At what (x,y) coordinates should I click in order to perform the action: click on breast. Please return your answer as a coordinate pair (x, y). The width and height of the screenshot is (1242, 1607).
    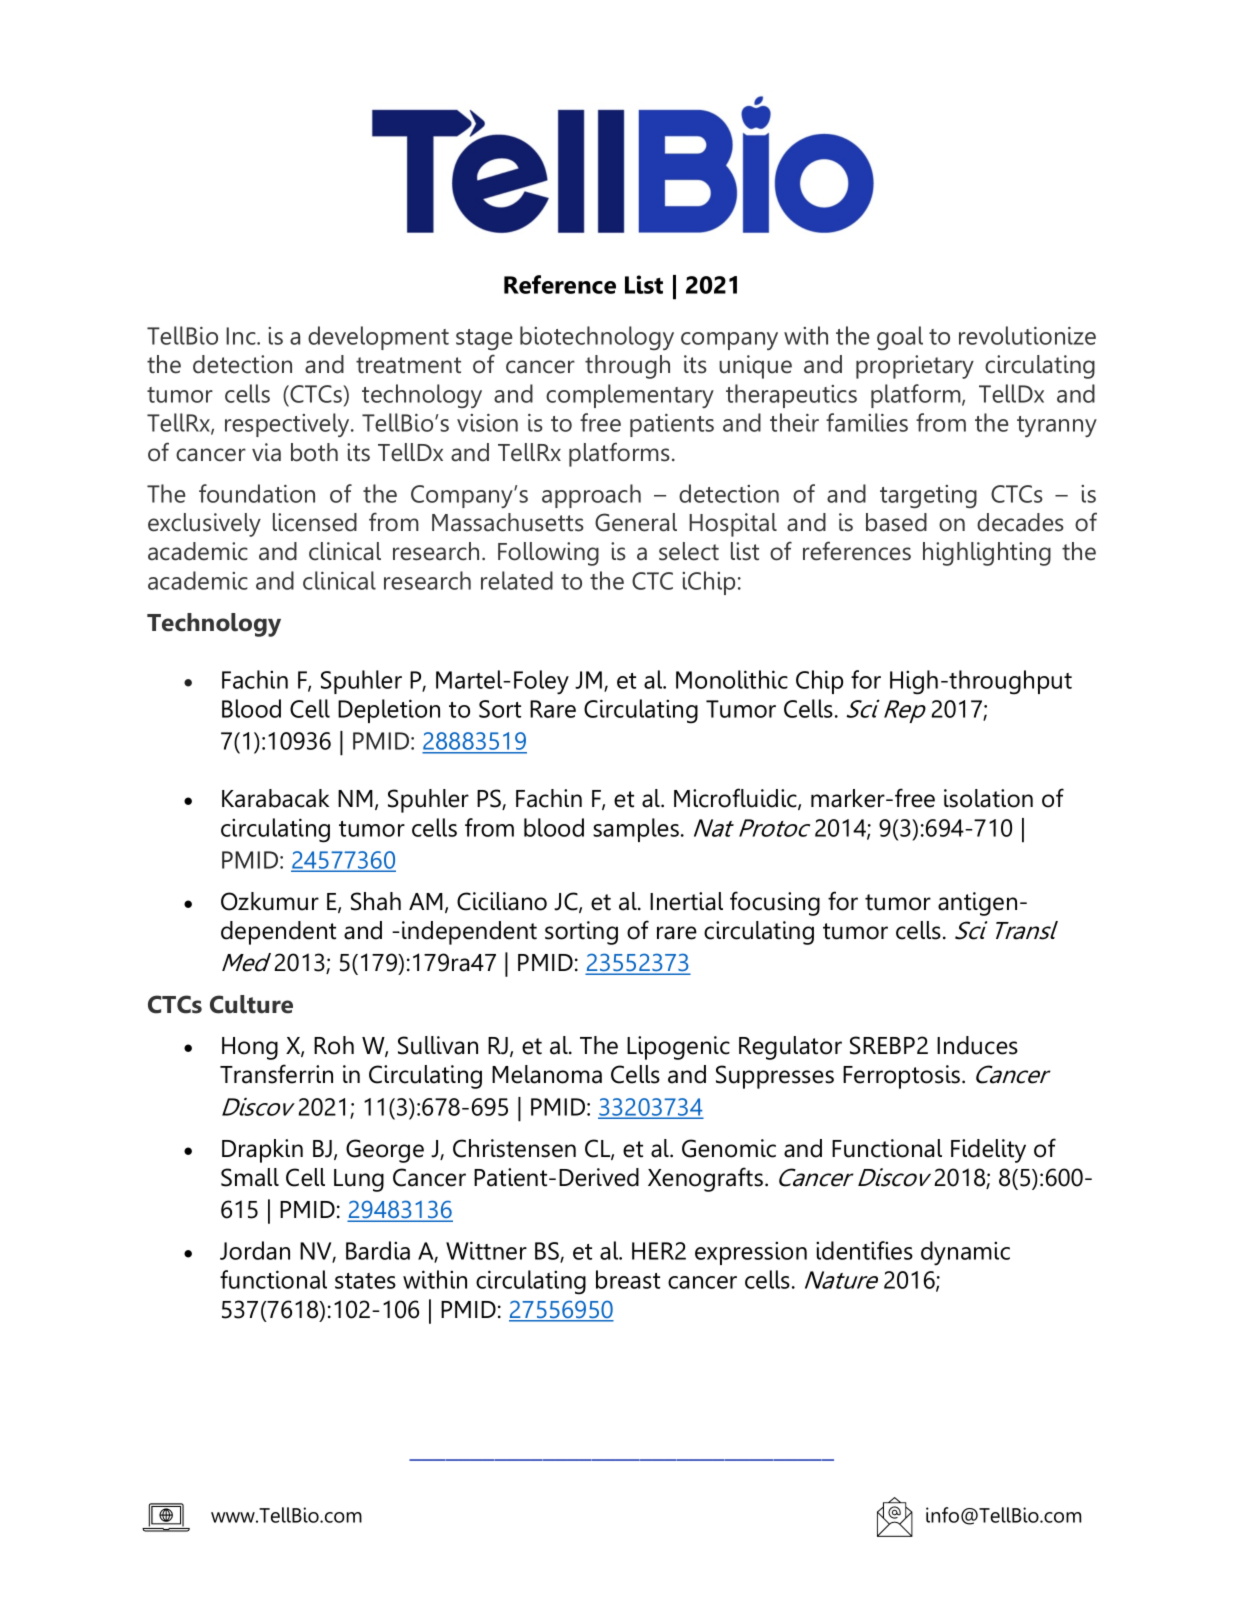
    Looking at the image, I should click on (628, 1279).
